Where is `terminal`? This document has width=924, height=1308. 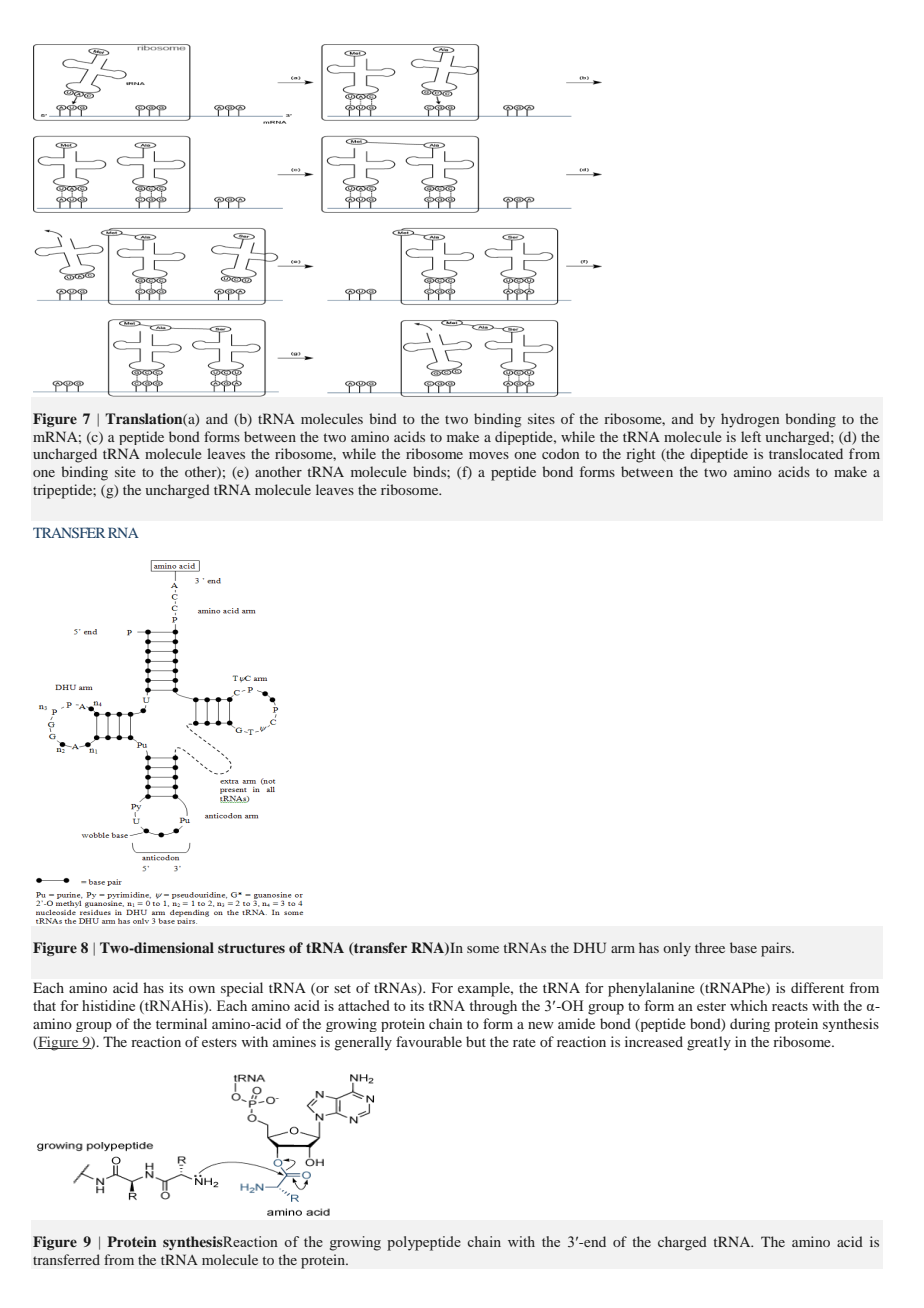
terminal is located at coordinates (181, 1023).
